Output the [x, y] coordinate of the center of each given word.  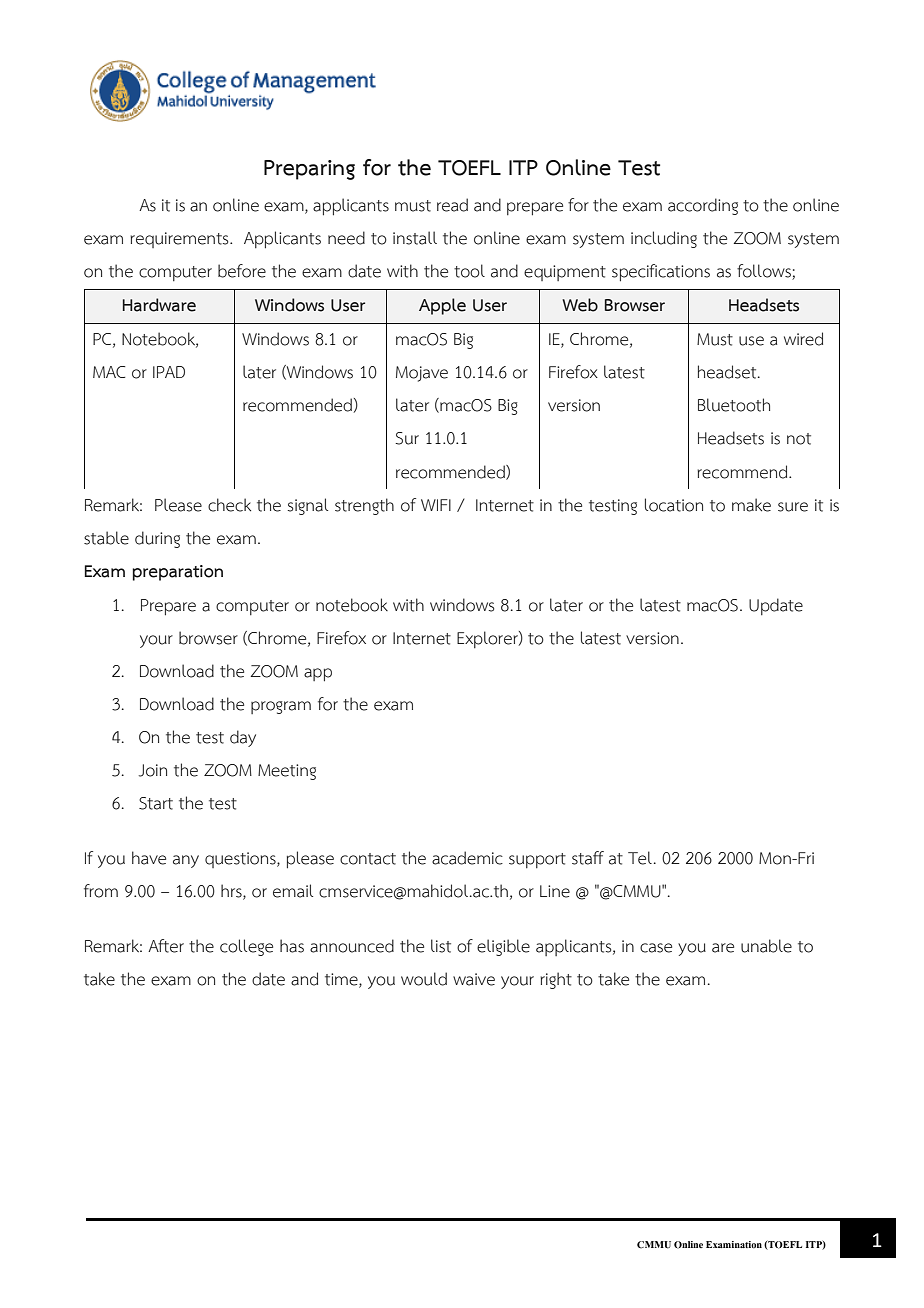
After [166, 946]
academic [467, 858]
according [703, 206]
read [452, 205]
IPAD [169, 372]
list [441, 946]
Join [153, 770]
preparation [177, 573]
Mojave [422, 374]
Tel [640, 858]
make [751, 505]
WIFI [436, 505]
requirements [180, 240]
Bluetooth [734, 405]
